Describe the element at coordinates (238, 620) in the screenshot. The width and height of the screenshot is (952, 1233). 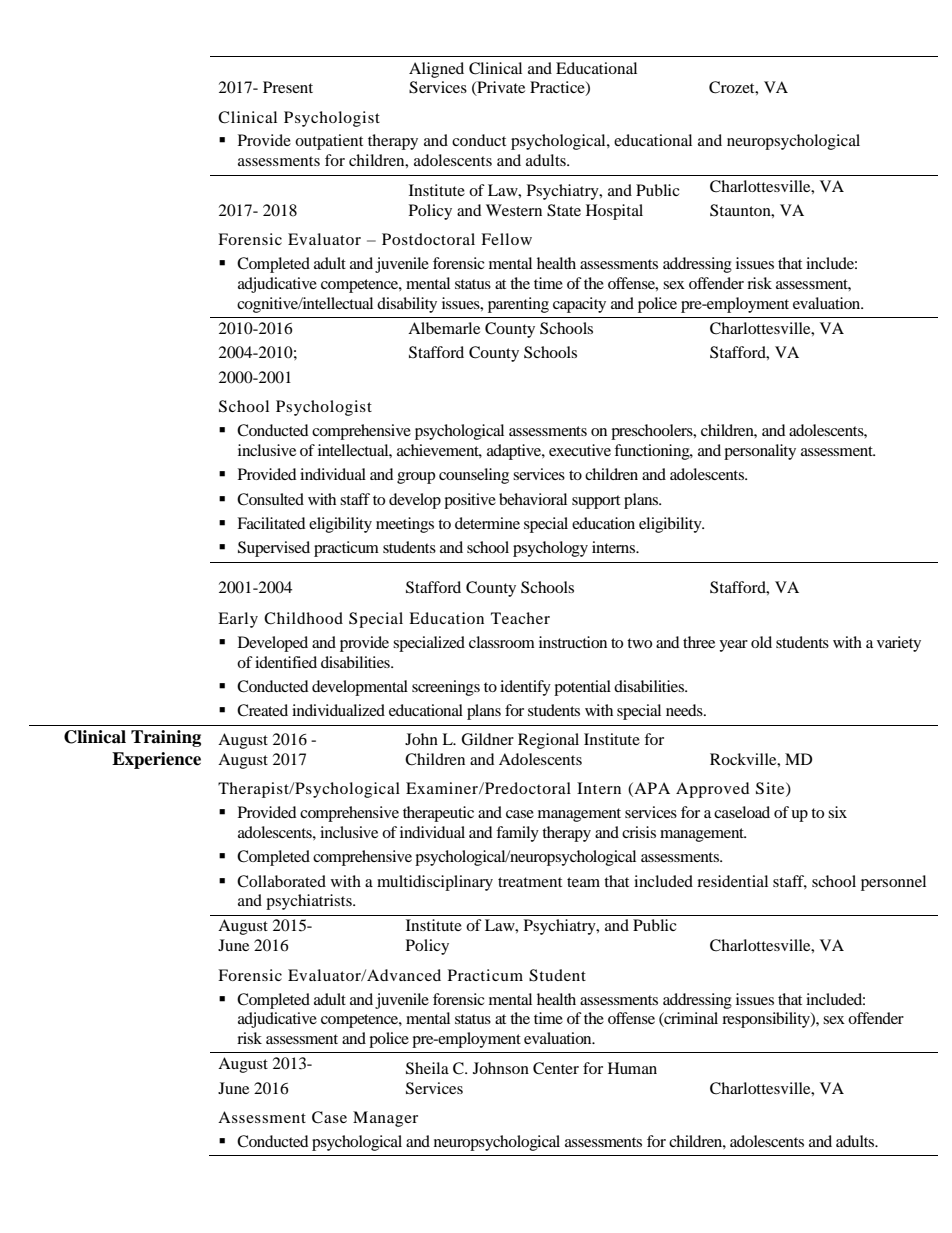
I see `Early` at that location.
